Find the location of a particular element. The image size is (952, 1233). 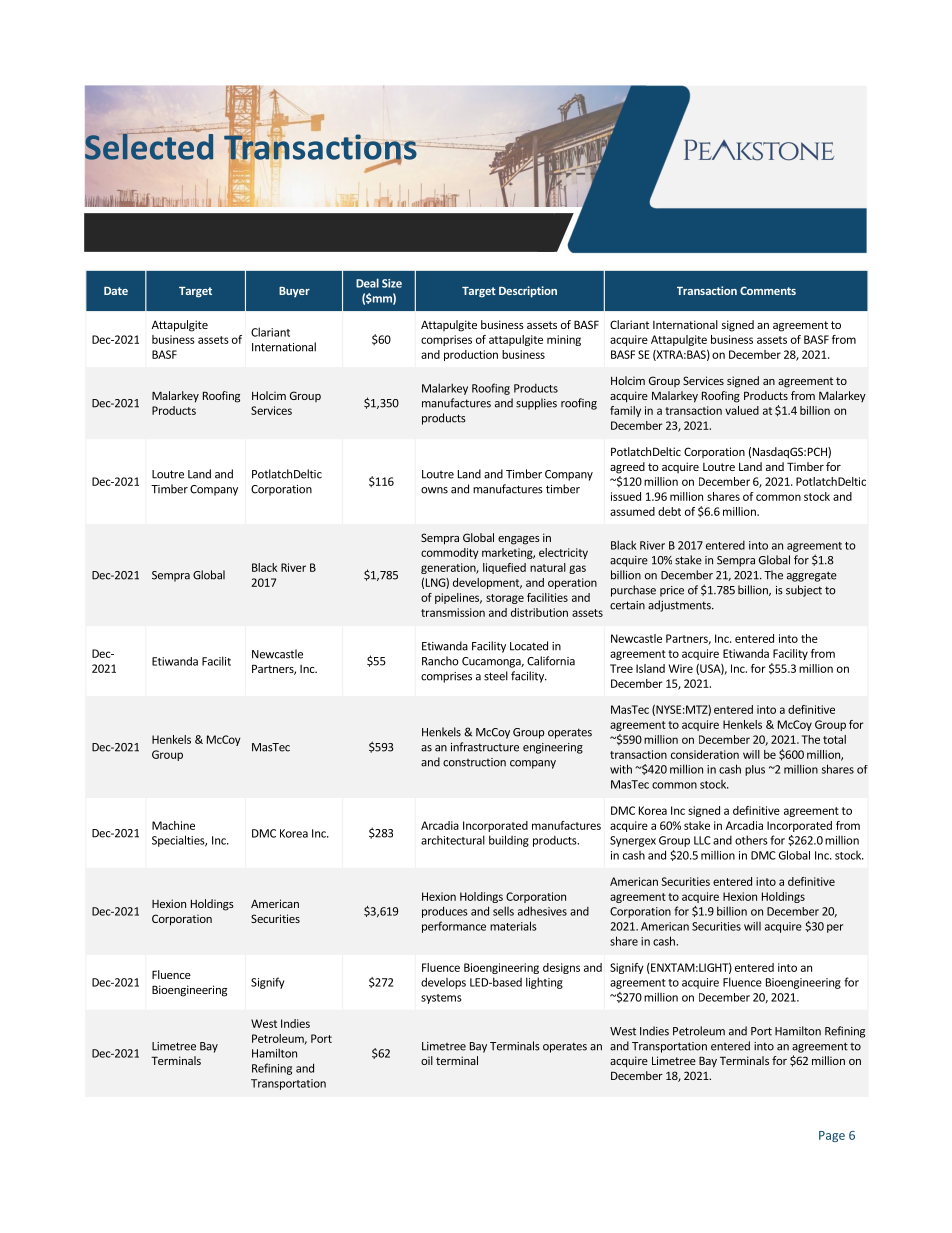

steel is located at coordinates (496, 676).
